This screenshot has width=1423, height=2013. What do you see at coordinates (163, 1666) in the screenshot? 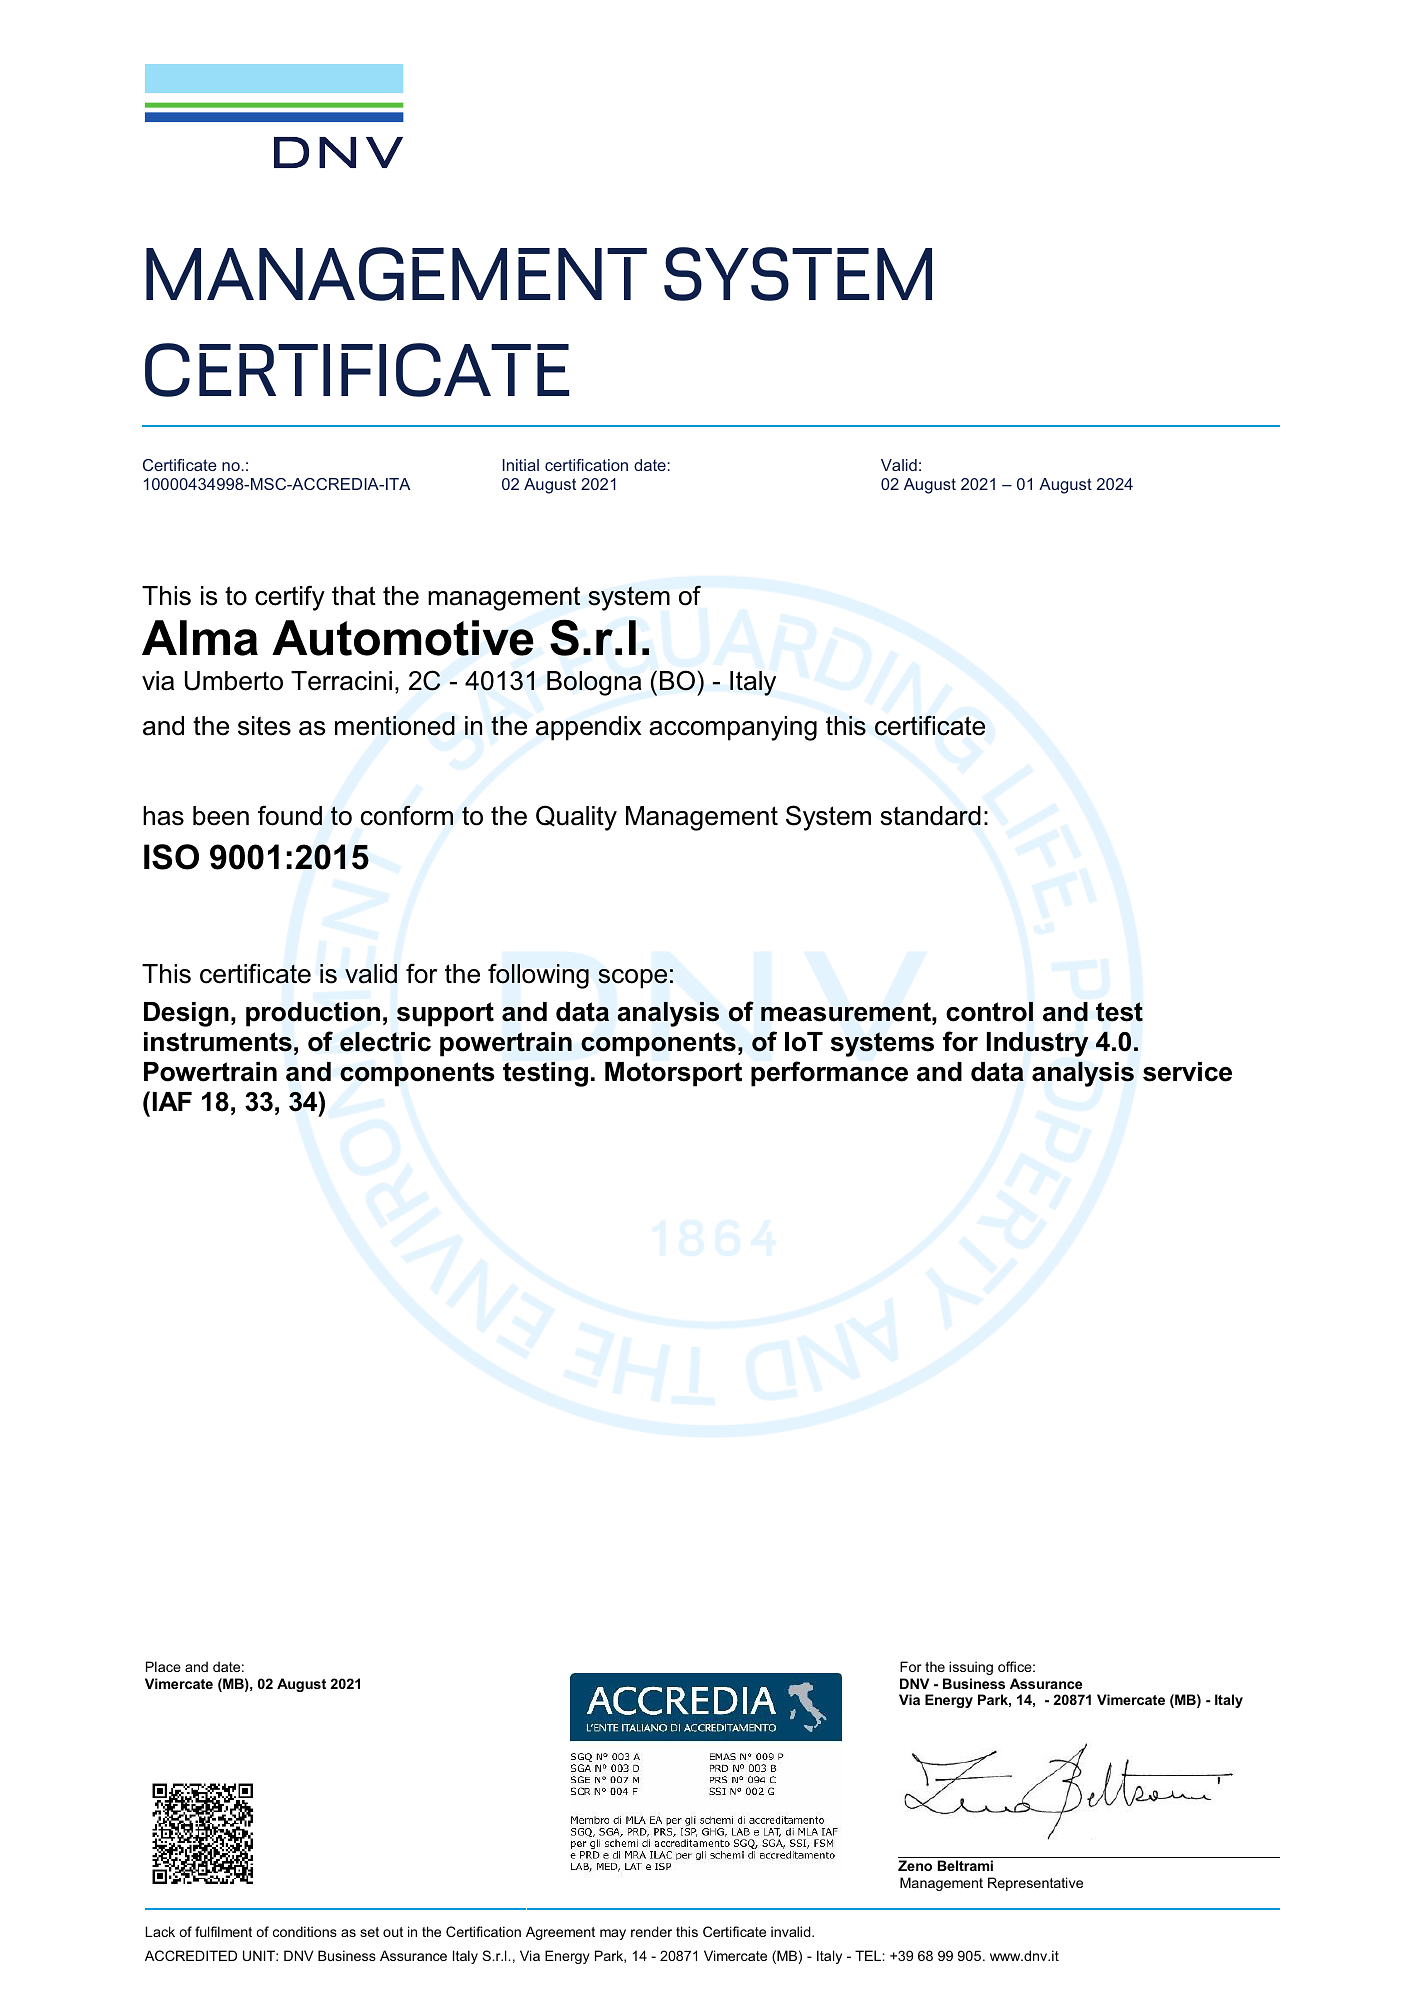
I see `Place` at bounding box center [163, 1666].
